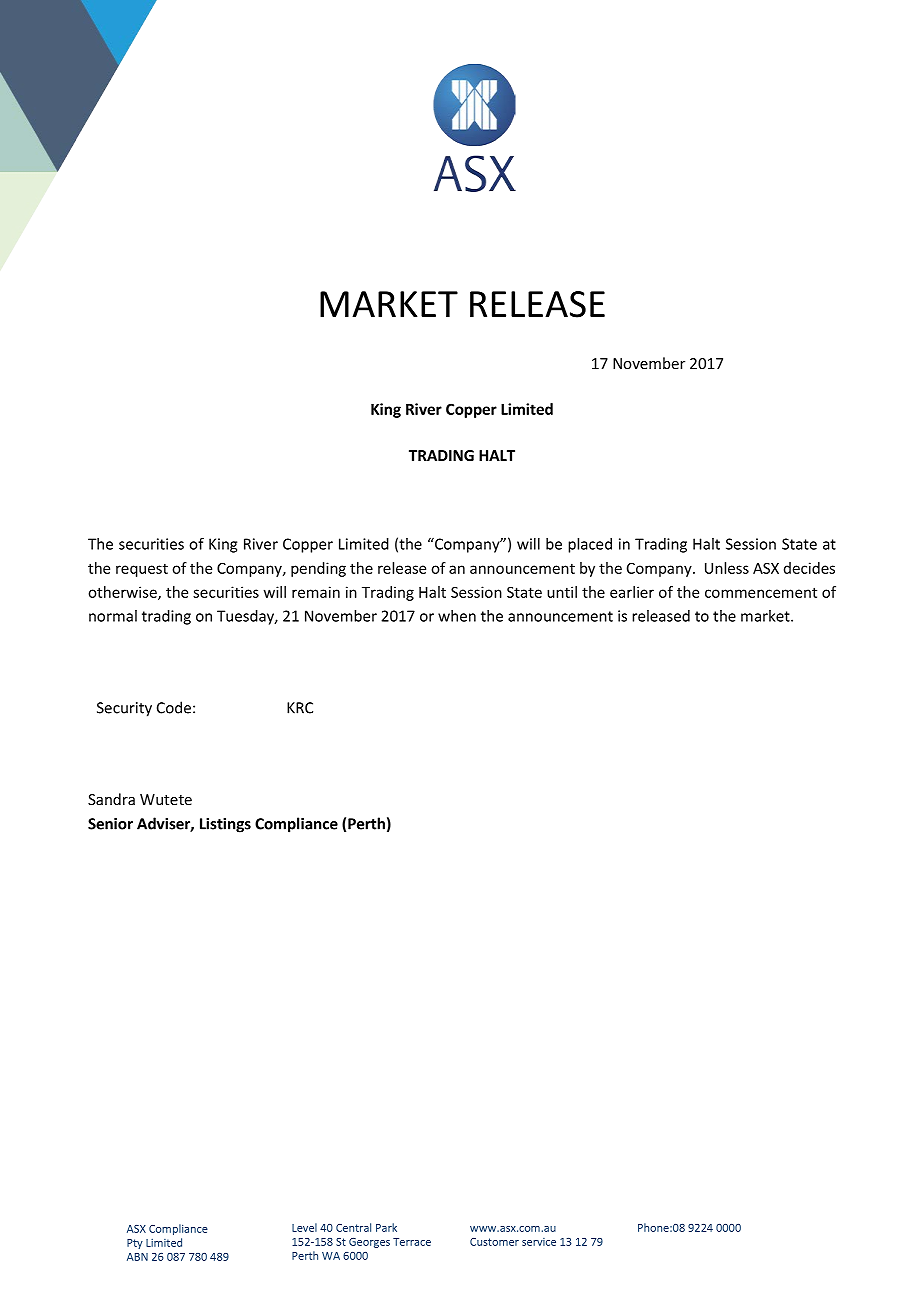  What do you see at coordinates (300, 708) in the document?
I see `KRC` at bounding box center [300, 708].
